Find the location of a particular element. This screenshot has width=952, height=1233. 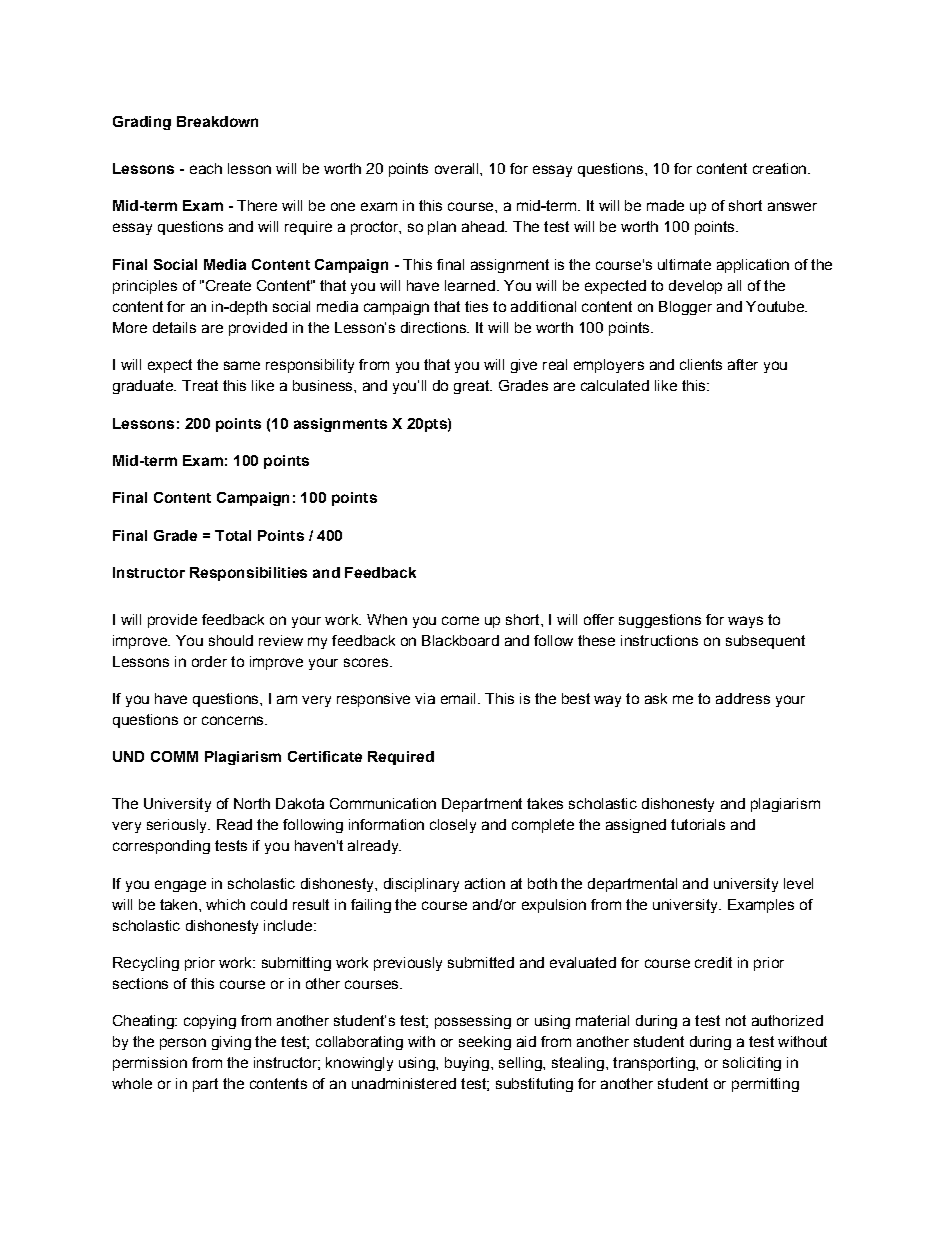

seriously is located at coordinates (178, 826).
